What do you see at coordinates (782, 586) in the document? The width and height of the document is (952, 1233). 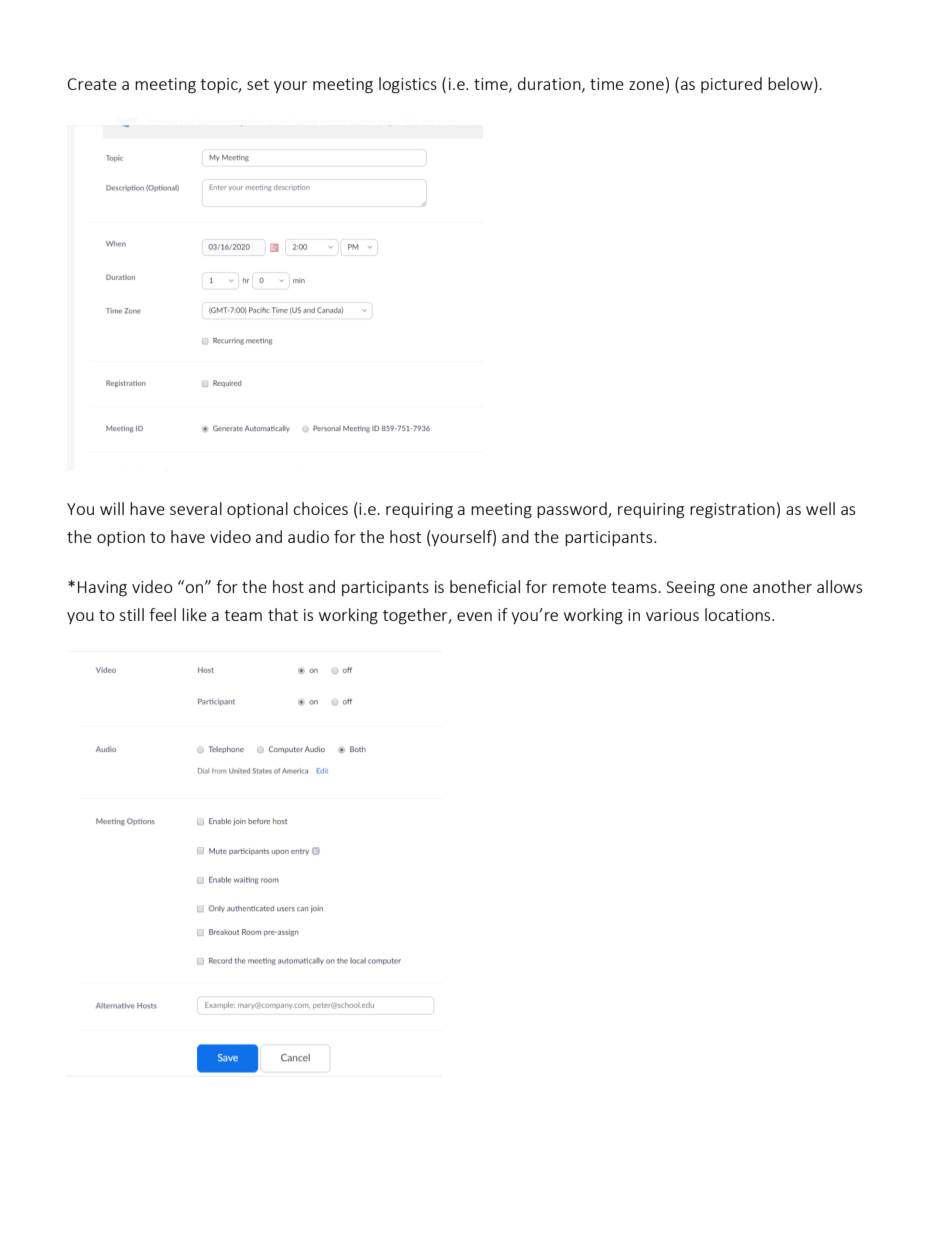 I see `another` at bounding box center [782, 586].
